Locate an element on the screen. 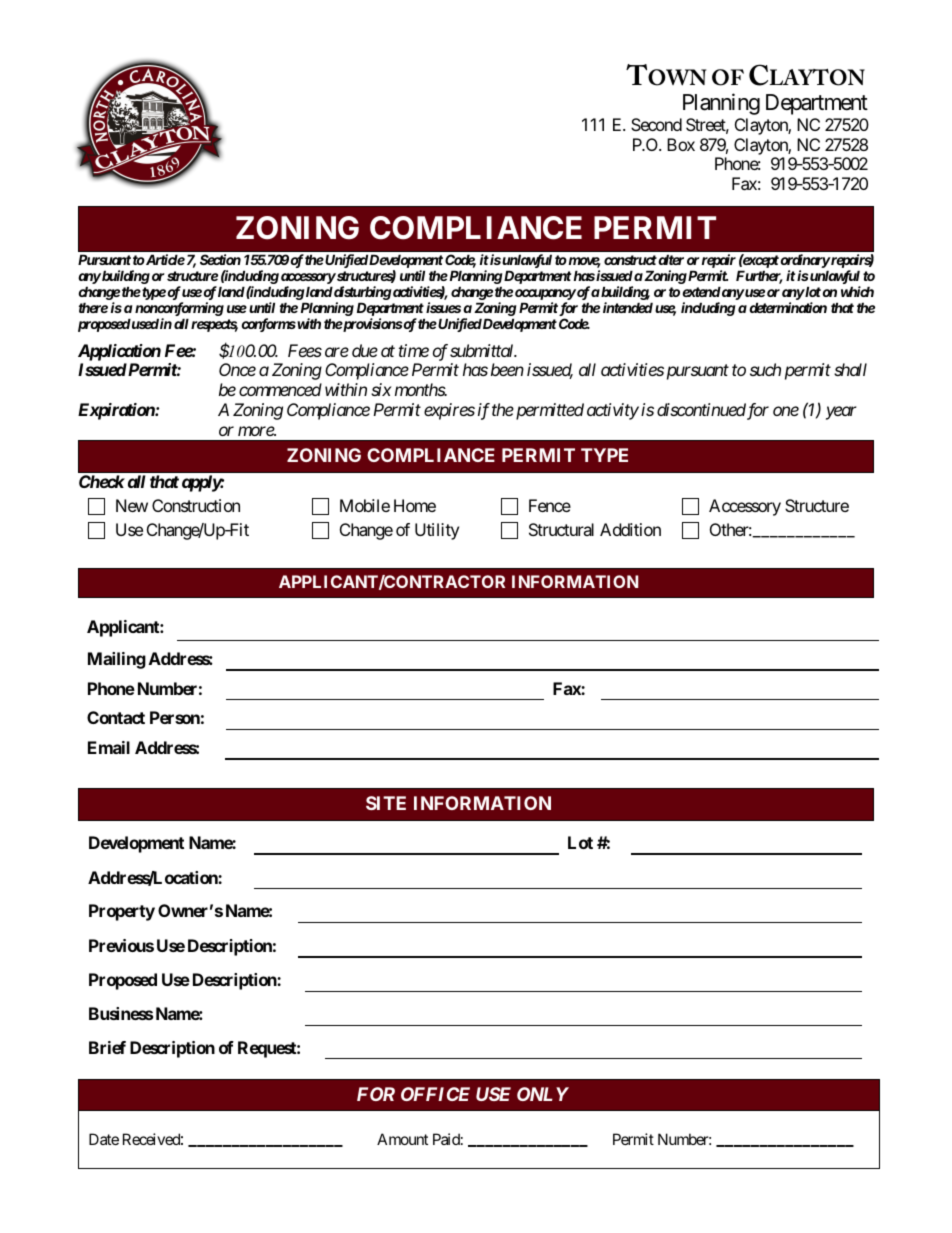 The image size is (952, 1233). Brief is located at coordinates (107, 1047).
